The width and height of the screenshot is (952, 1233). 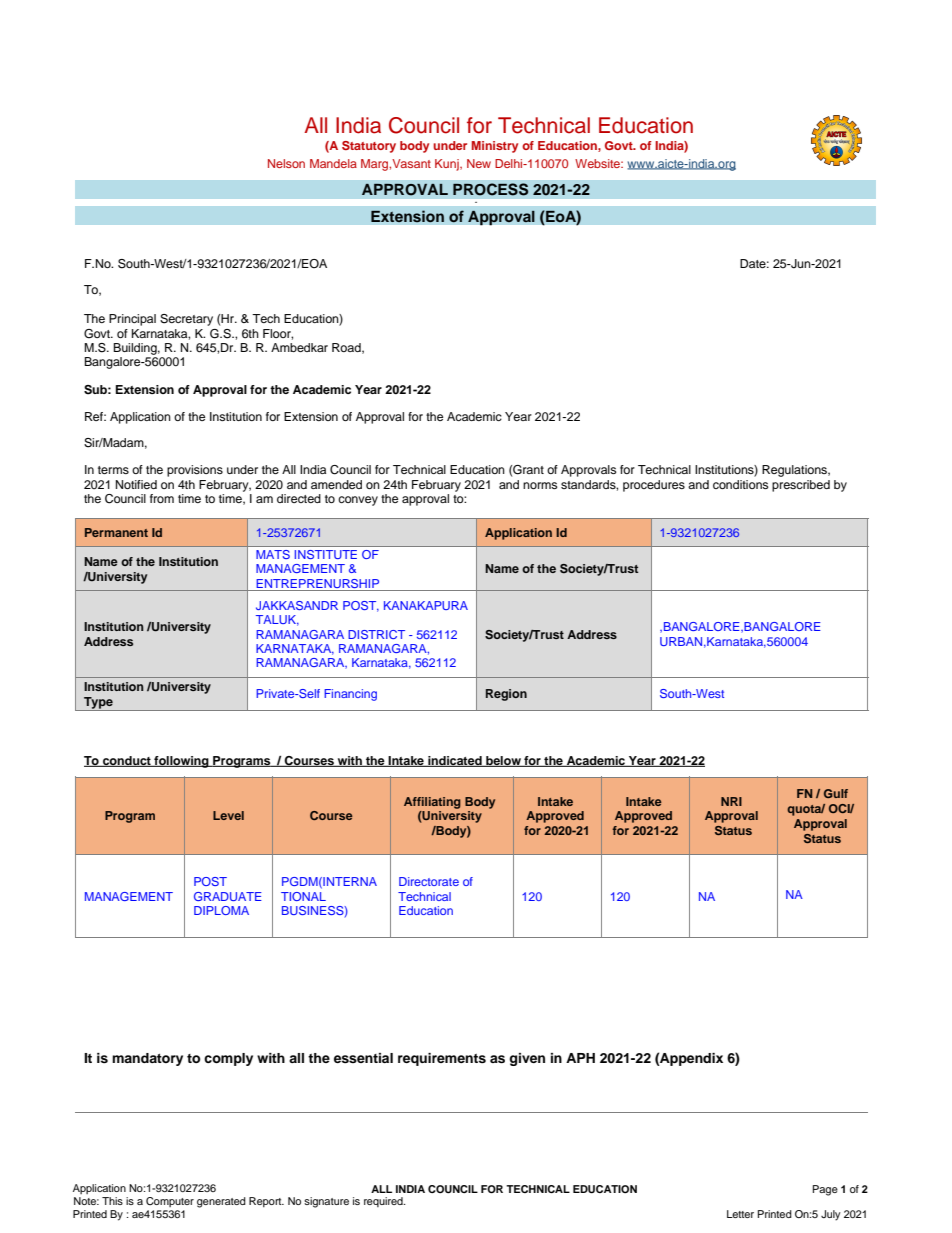 I want to click on provisions, so click(x=195, y=471).
